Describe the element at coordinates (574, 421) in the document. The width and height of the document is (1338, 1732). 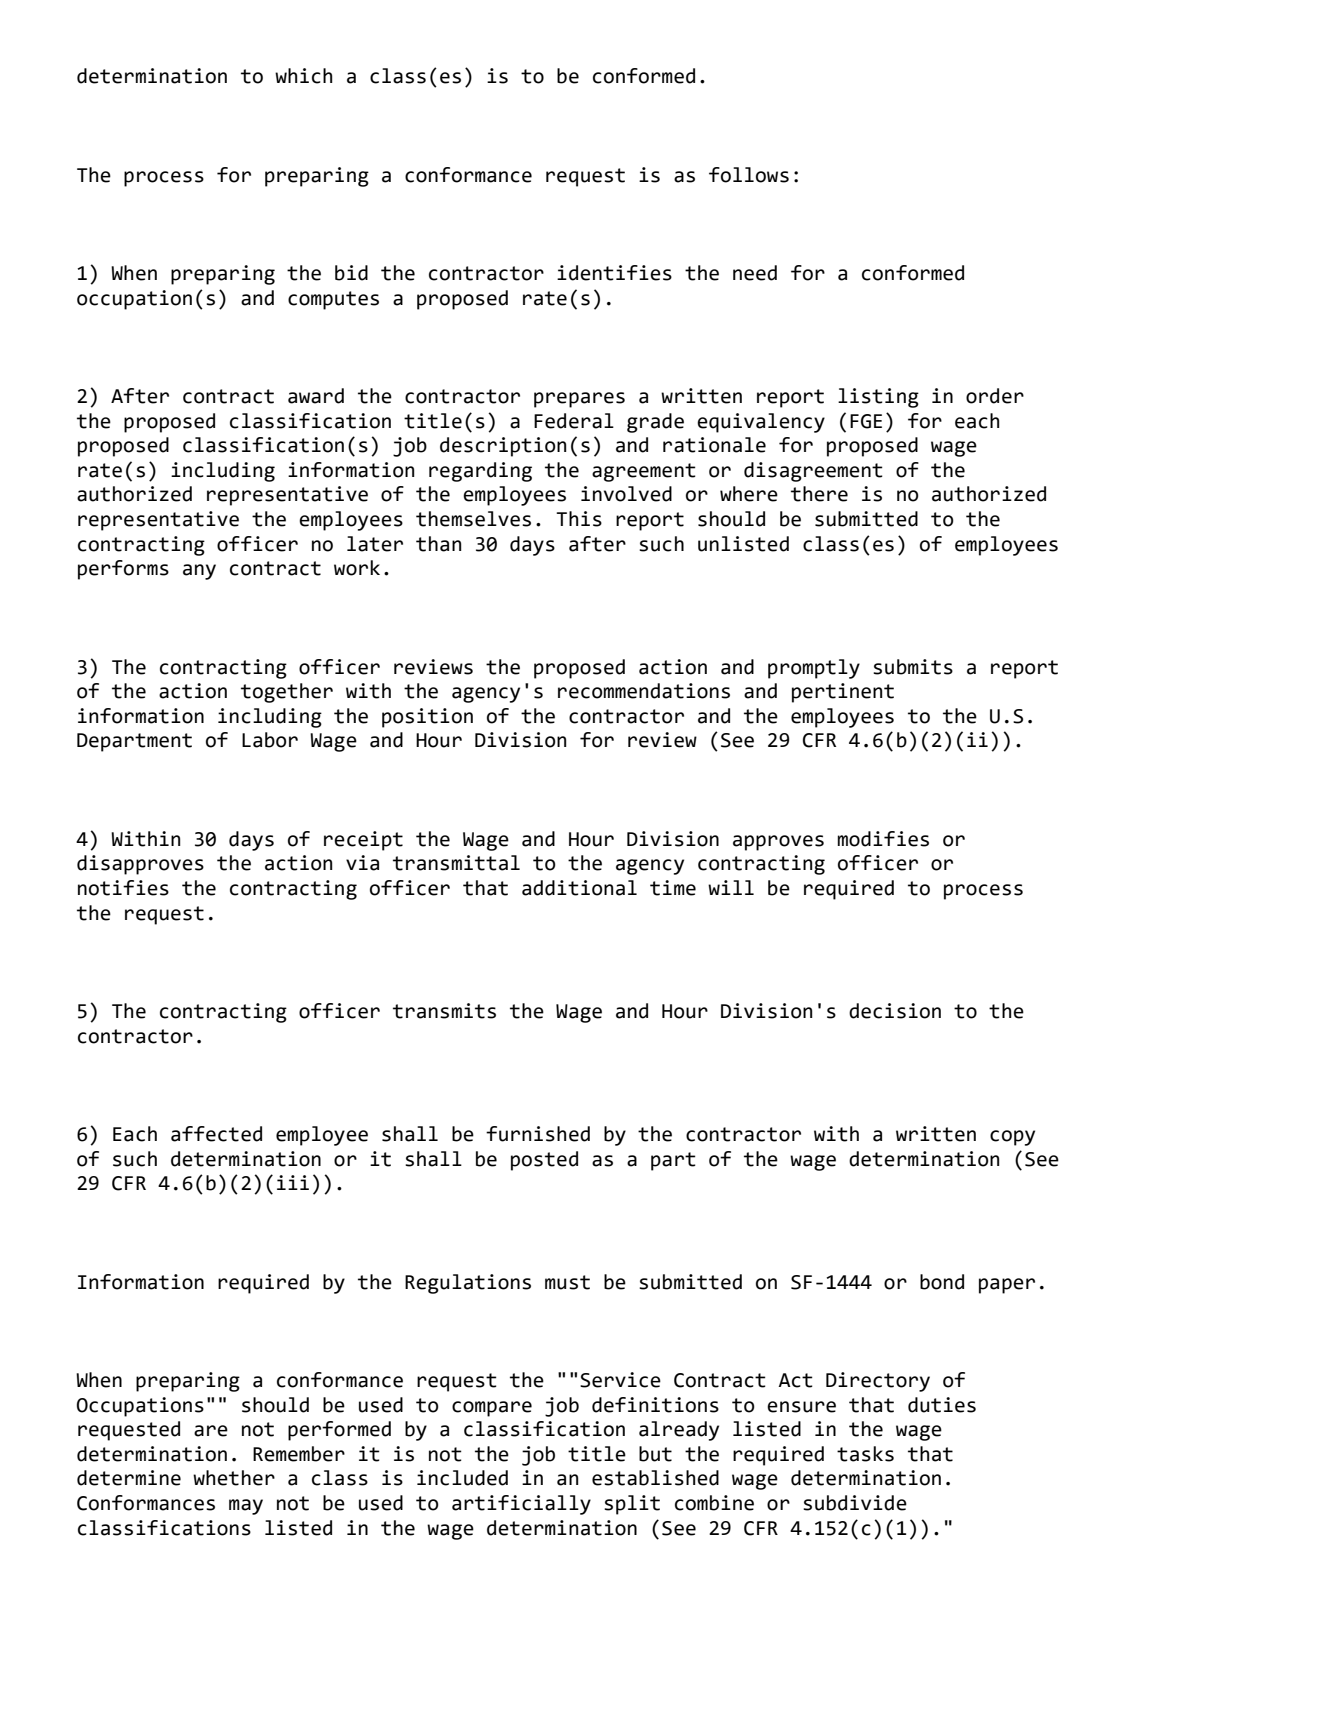
I see `Federal` at that location.
